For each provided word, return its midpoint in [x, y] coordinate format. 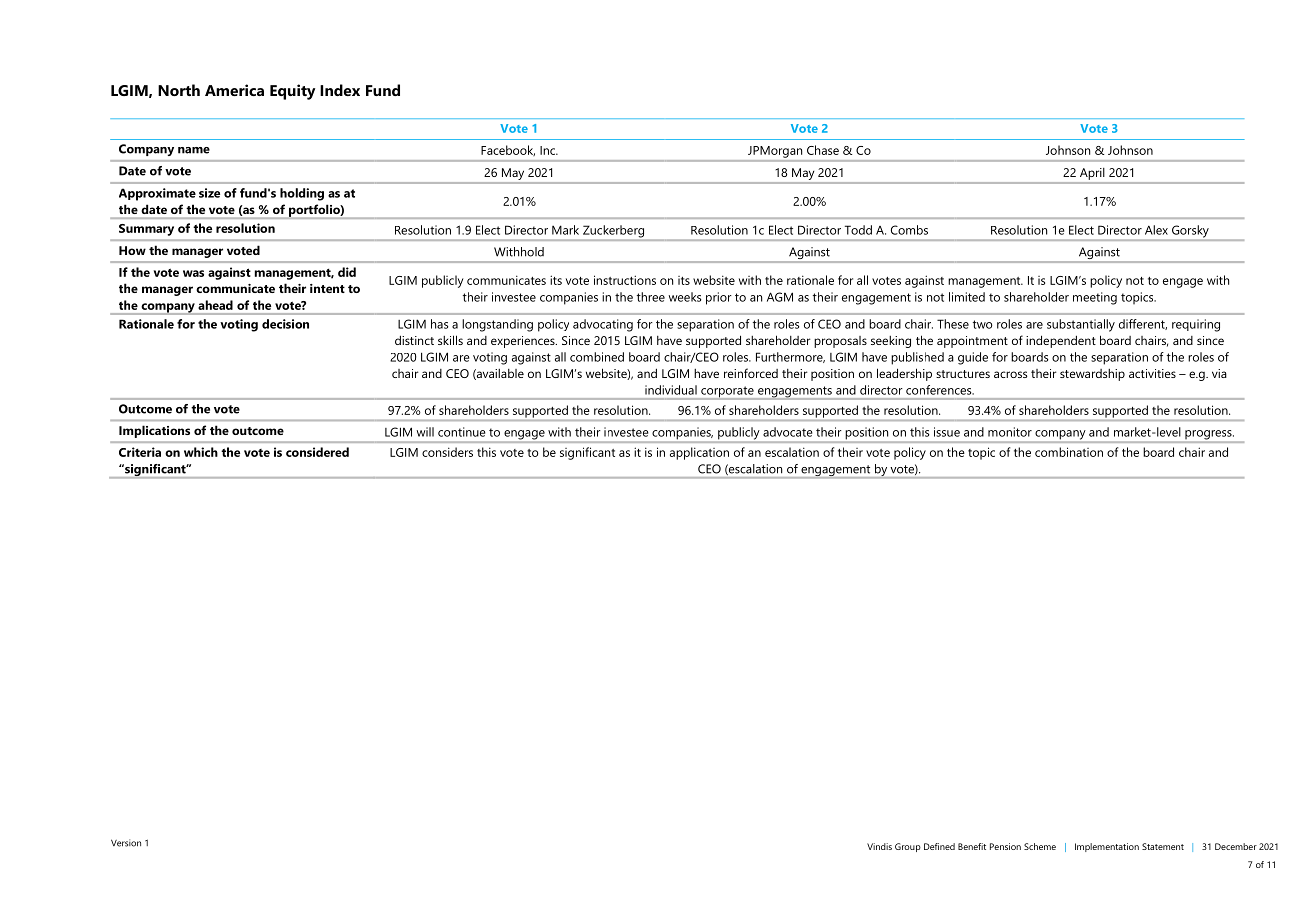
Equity [292, 92]
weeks [685, 297]
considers [447, 452]
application [699, 453]
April [1092, 174]
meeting [1095, 298]
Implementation [1107, 847]
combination [1069, 452]
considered [317, 452]
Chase [823, 150]
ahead [215, 305]
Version [126, 843]
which [201, 452]
